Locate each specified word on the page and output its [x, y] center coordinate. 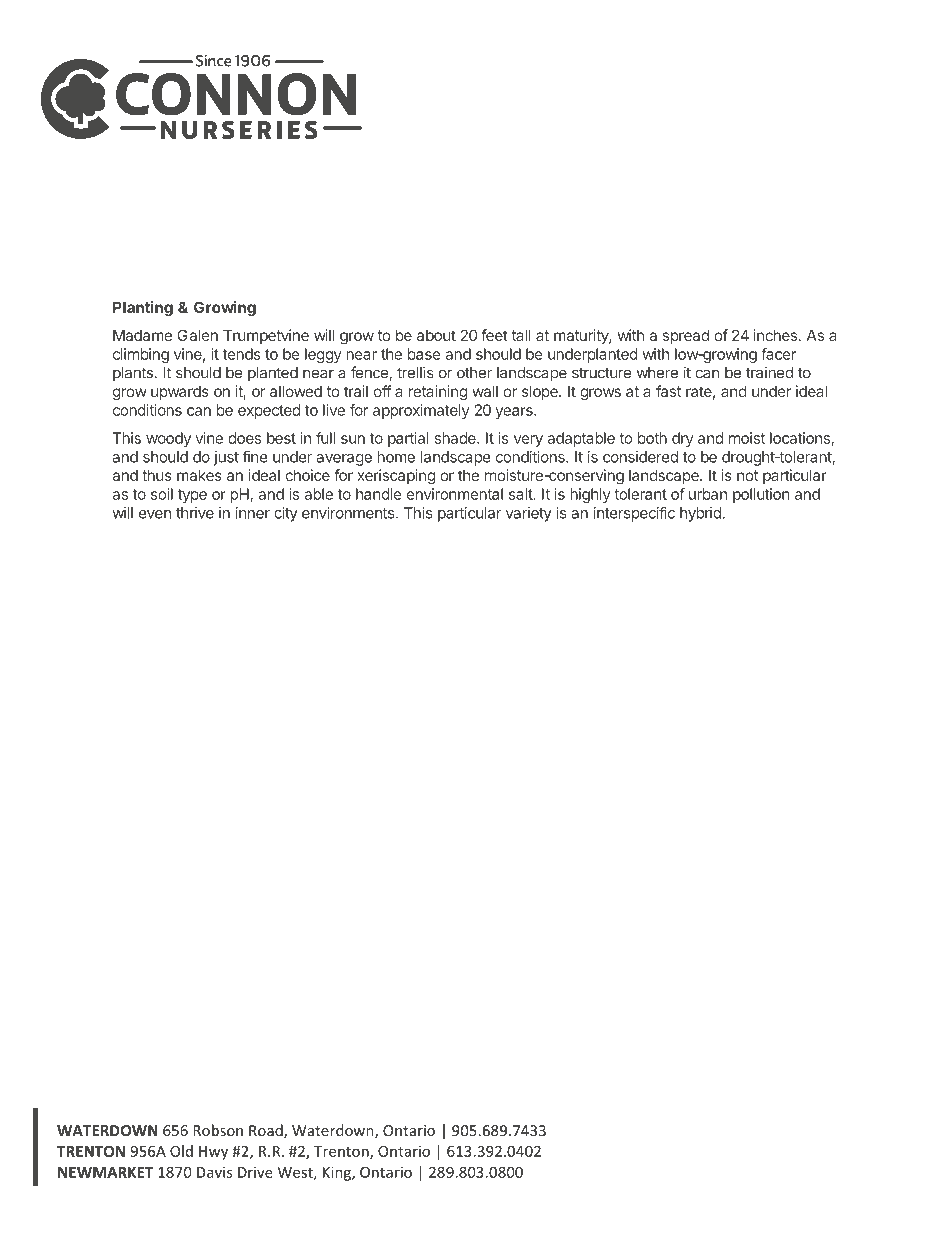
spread [686, 336]
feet [494, 335]
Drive [255, 1172]
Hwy [213, 1153]
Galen [197, 335]
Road [267, 1131]
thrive [195, 513]
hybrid [700, 514]
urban [708, 494]
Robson [218, 1130]
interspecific [634, 514]
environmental [455, 494]
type [192, 496]
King [338, 1173]
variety [529, 514]
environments [349, 513]
